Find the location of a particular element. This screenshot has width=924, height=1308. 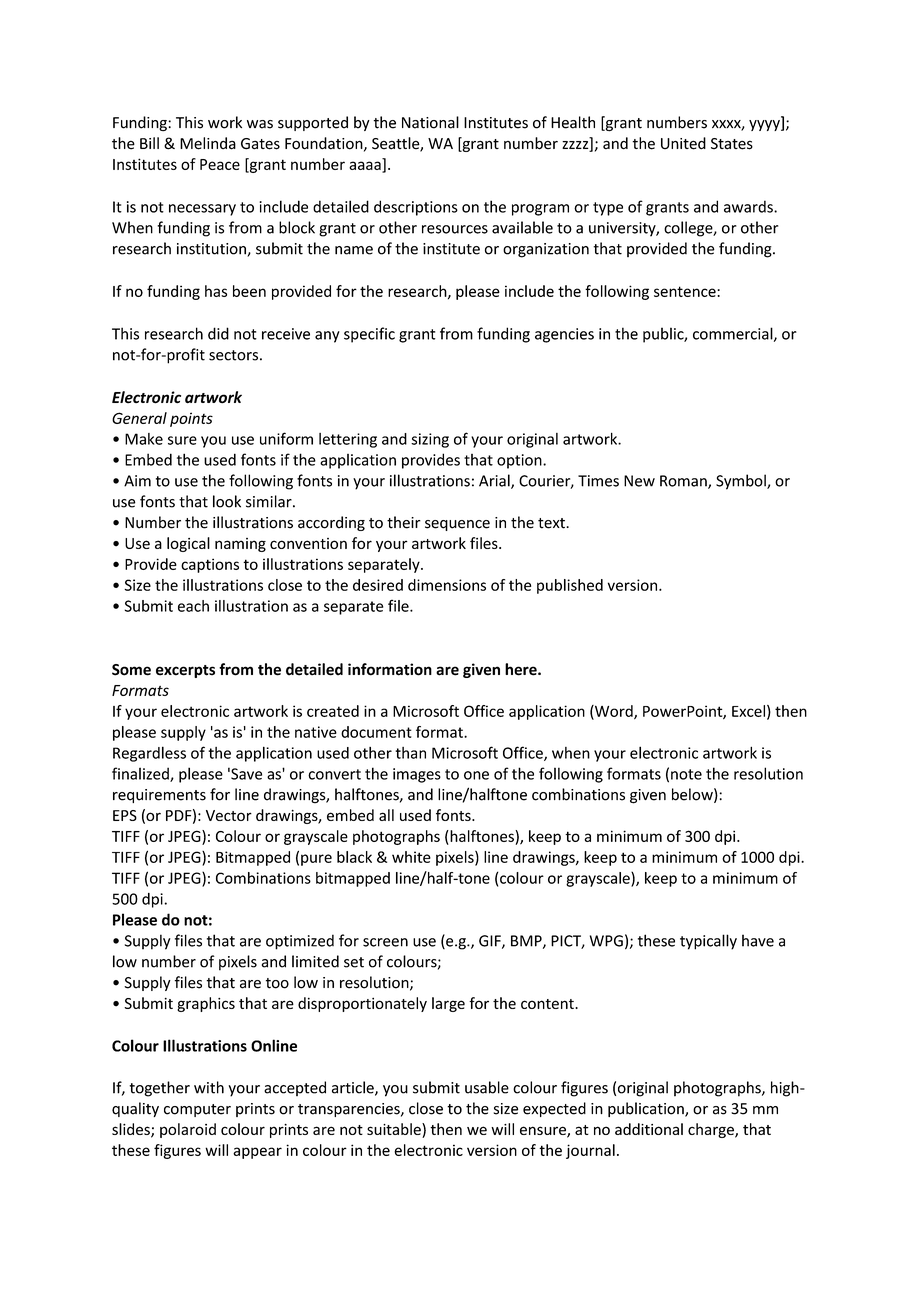

logical is located at coordinates (188, 544).
